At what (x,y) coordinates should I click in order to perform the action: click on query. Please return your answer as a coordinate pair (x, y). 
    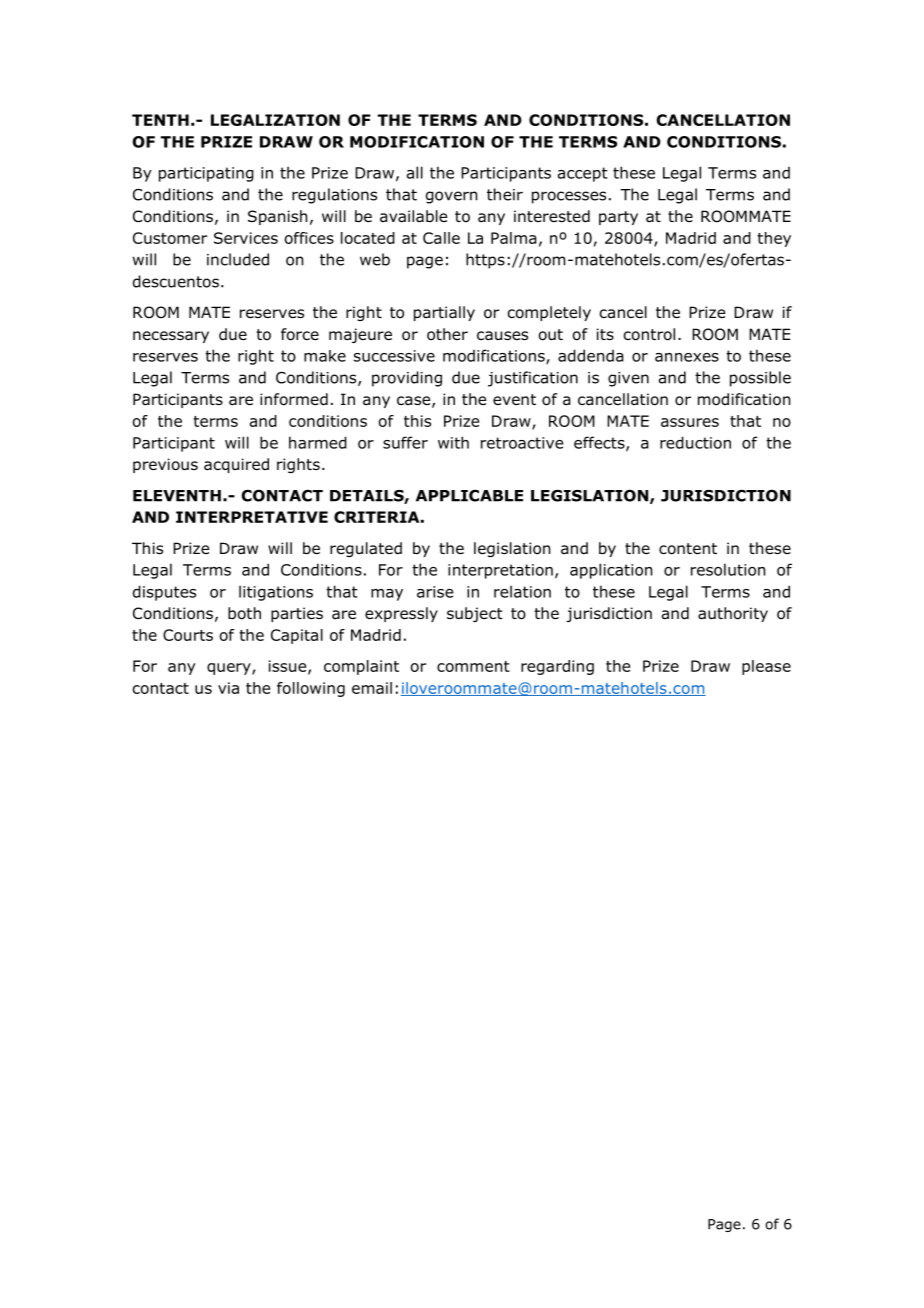
    Looking at the image, I should click on (230, 669).
